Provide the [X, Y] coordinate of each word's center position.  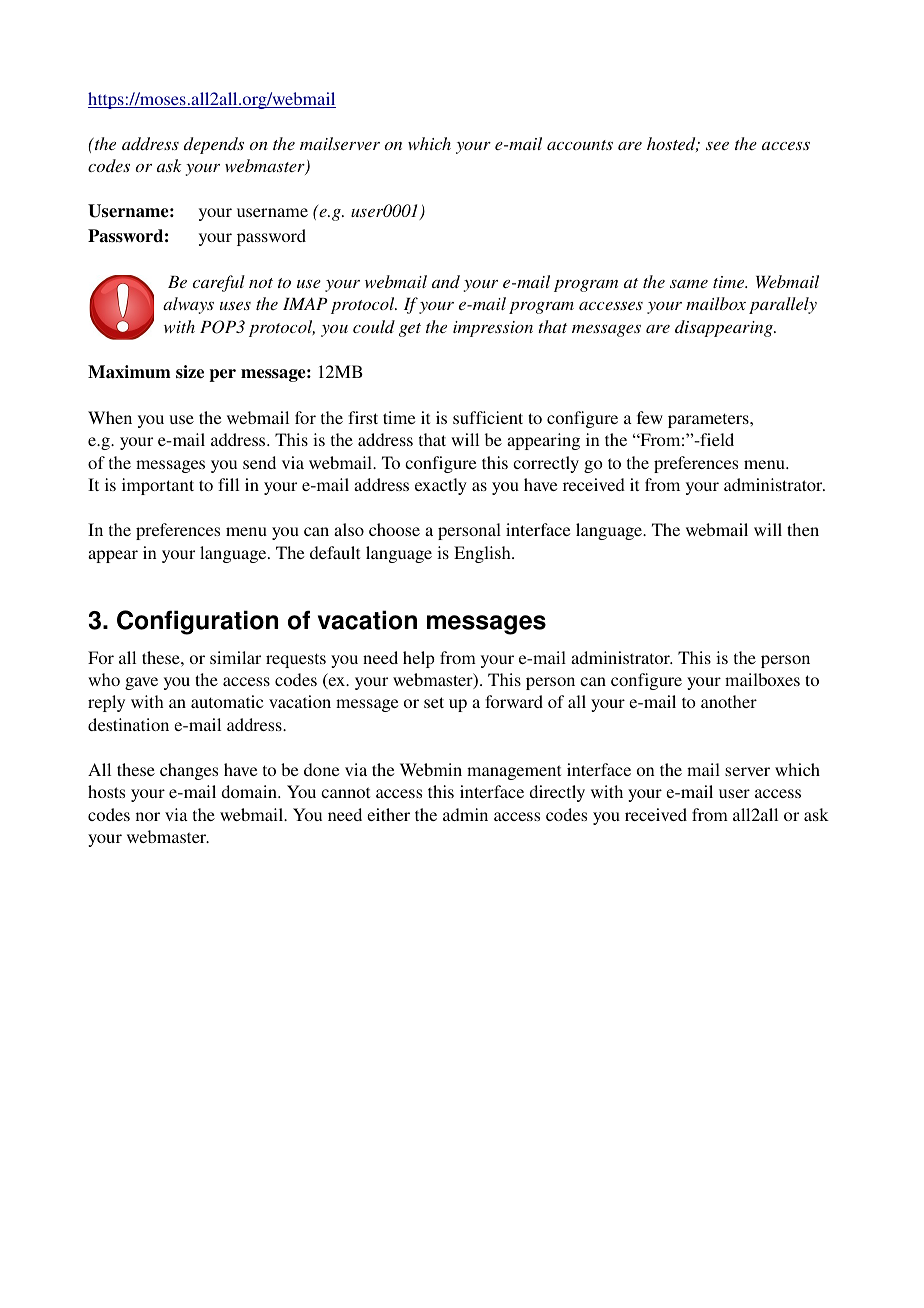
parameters [709, 420]
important [158, 486]
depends [214, 145]
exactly [441, 486]
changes [189, 771]
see [717, 146]
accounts [580, 145]
